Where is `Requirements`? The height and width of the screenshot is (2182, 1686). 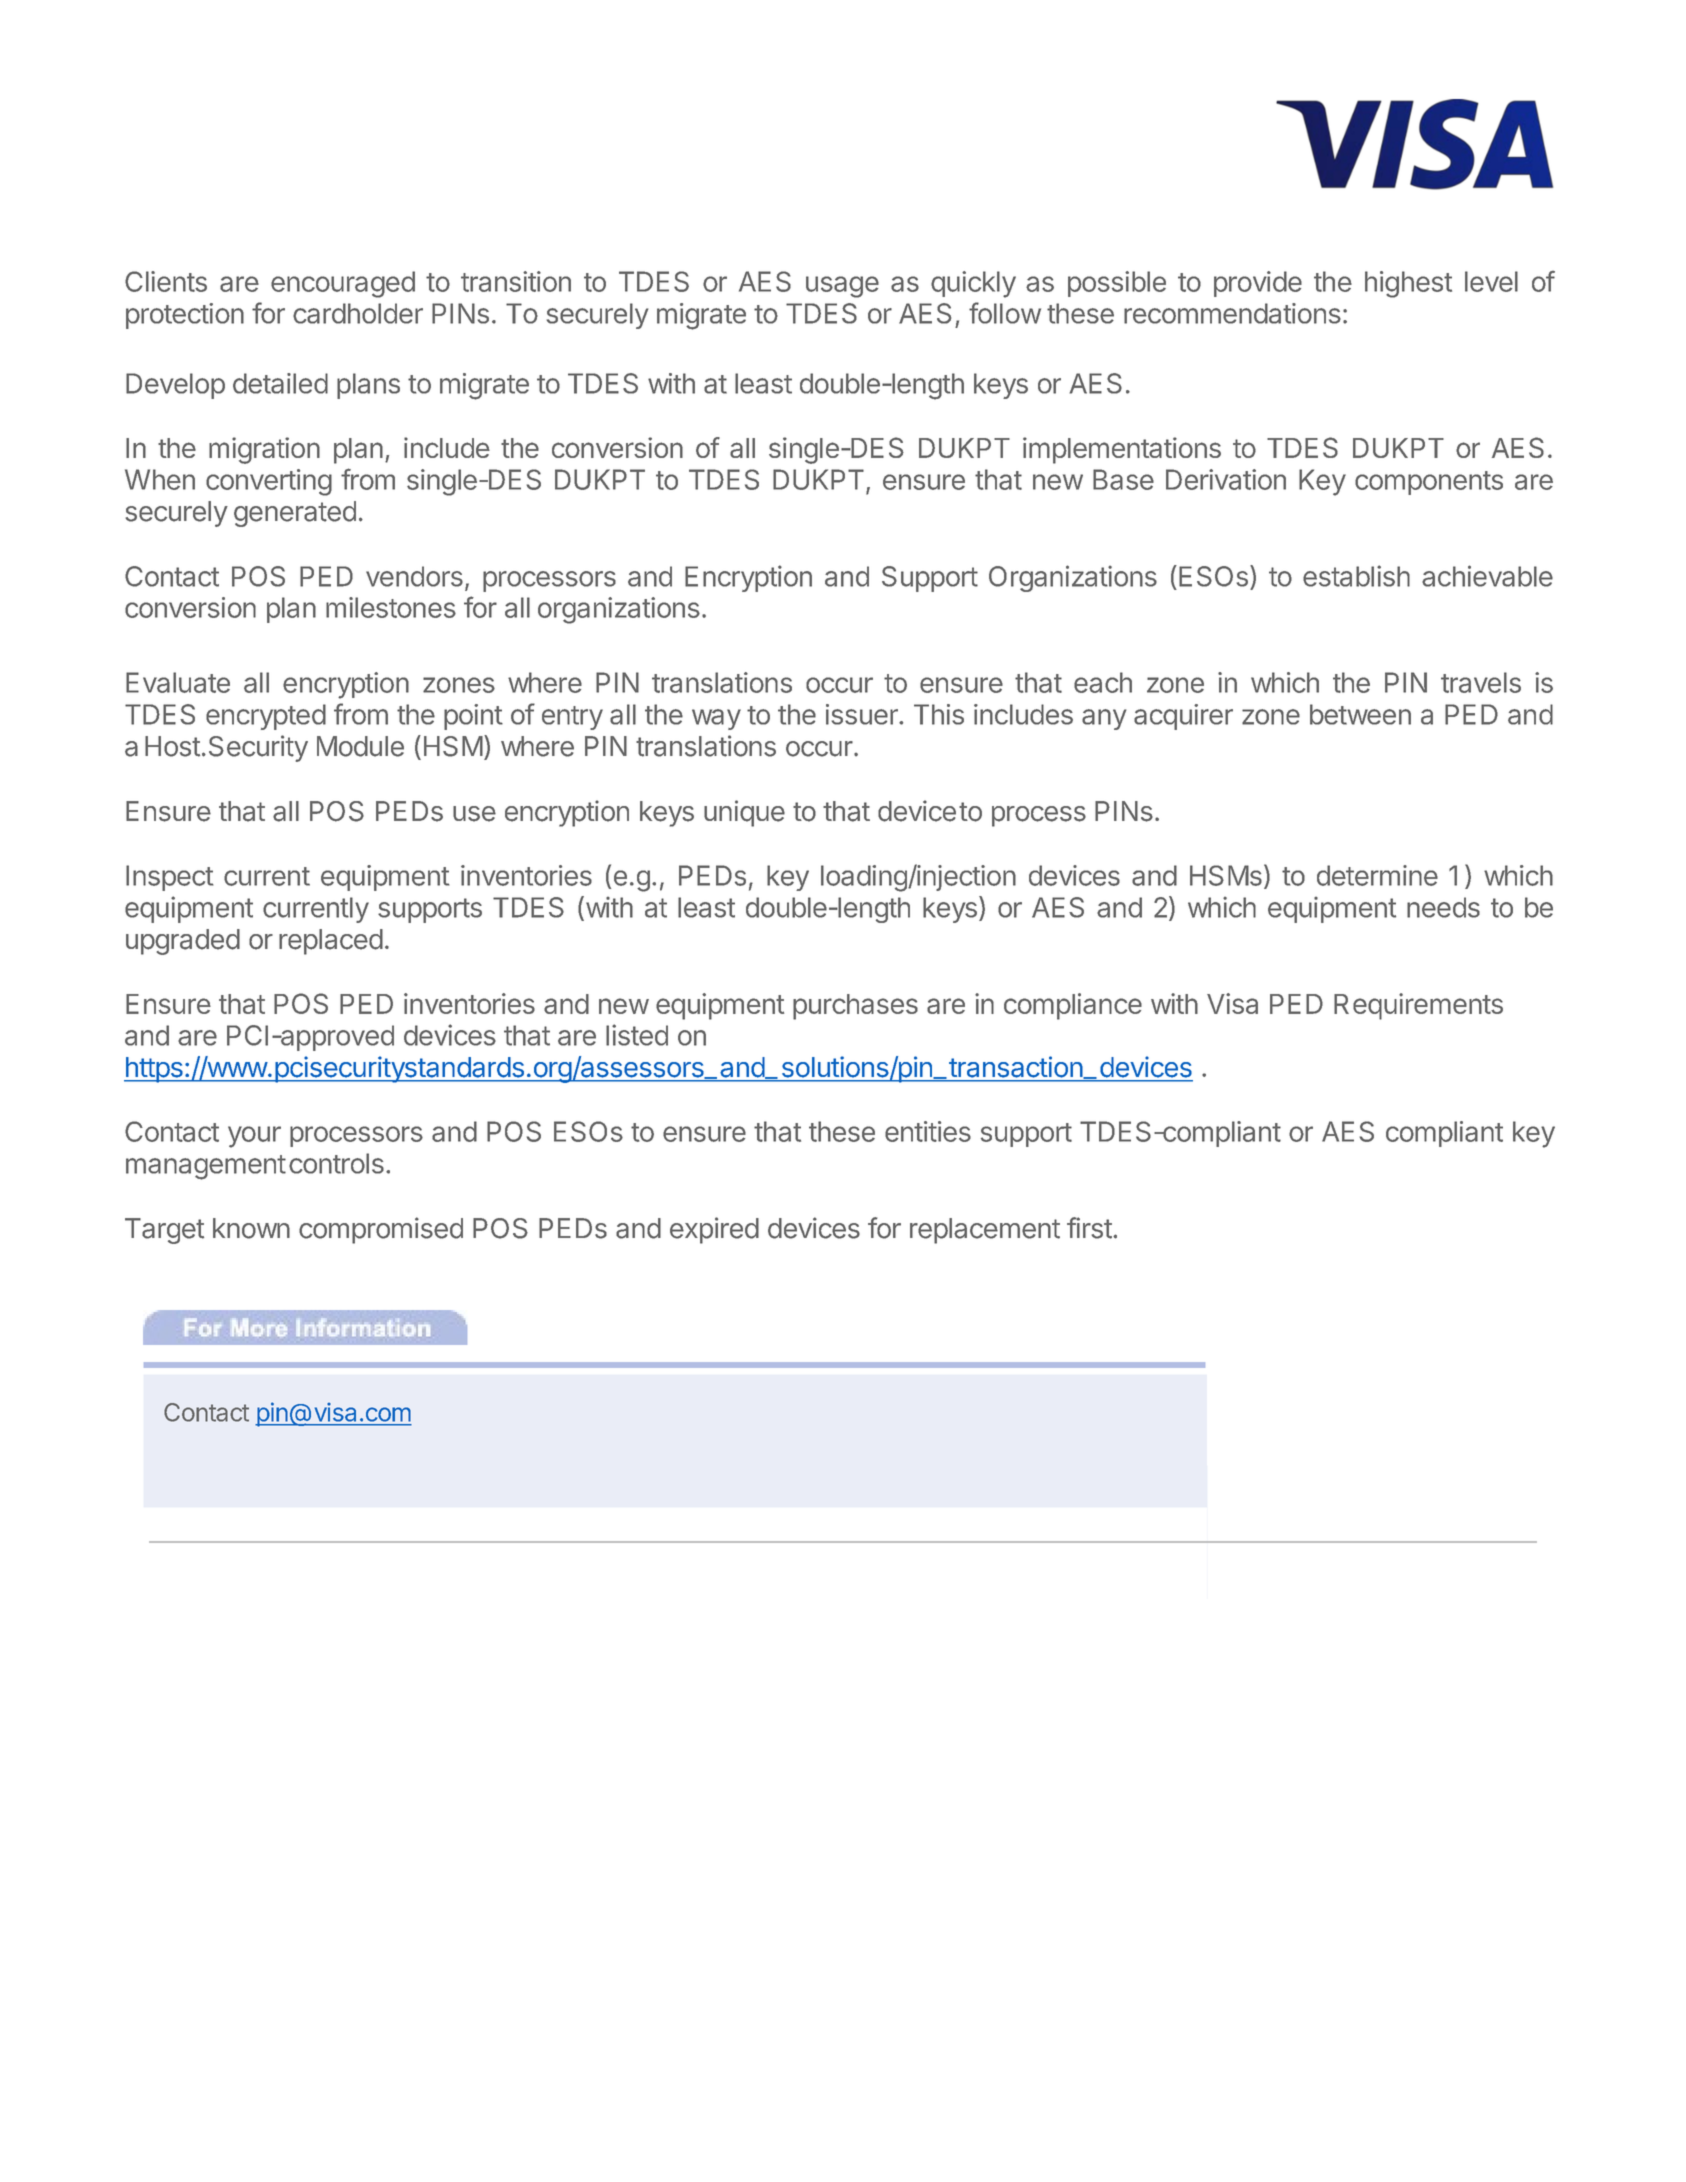 Requirements is located at coordinates (1418, 1006).
